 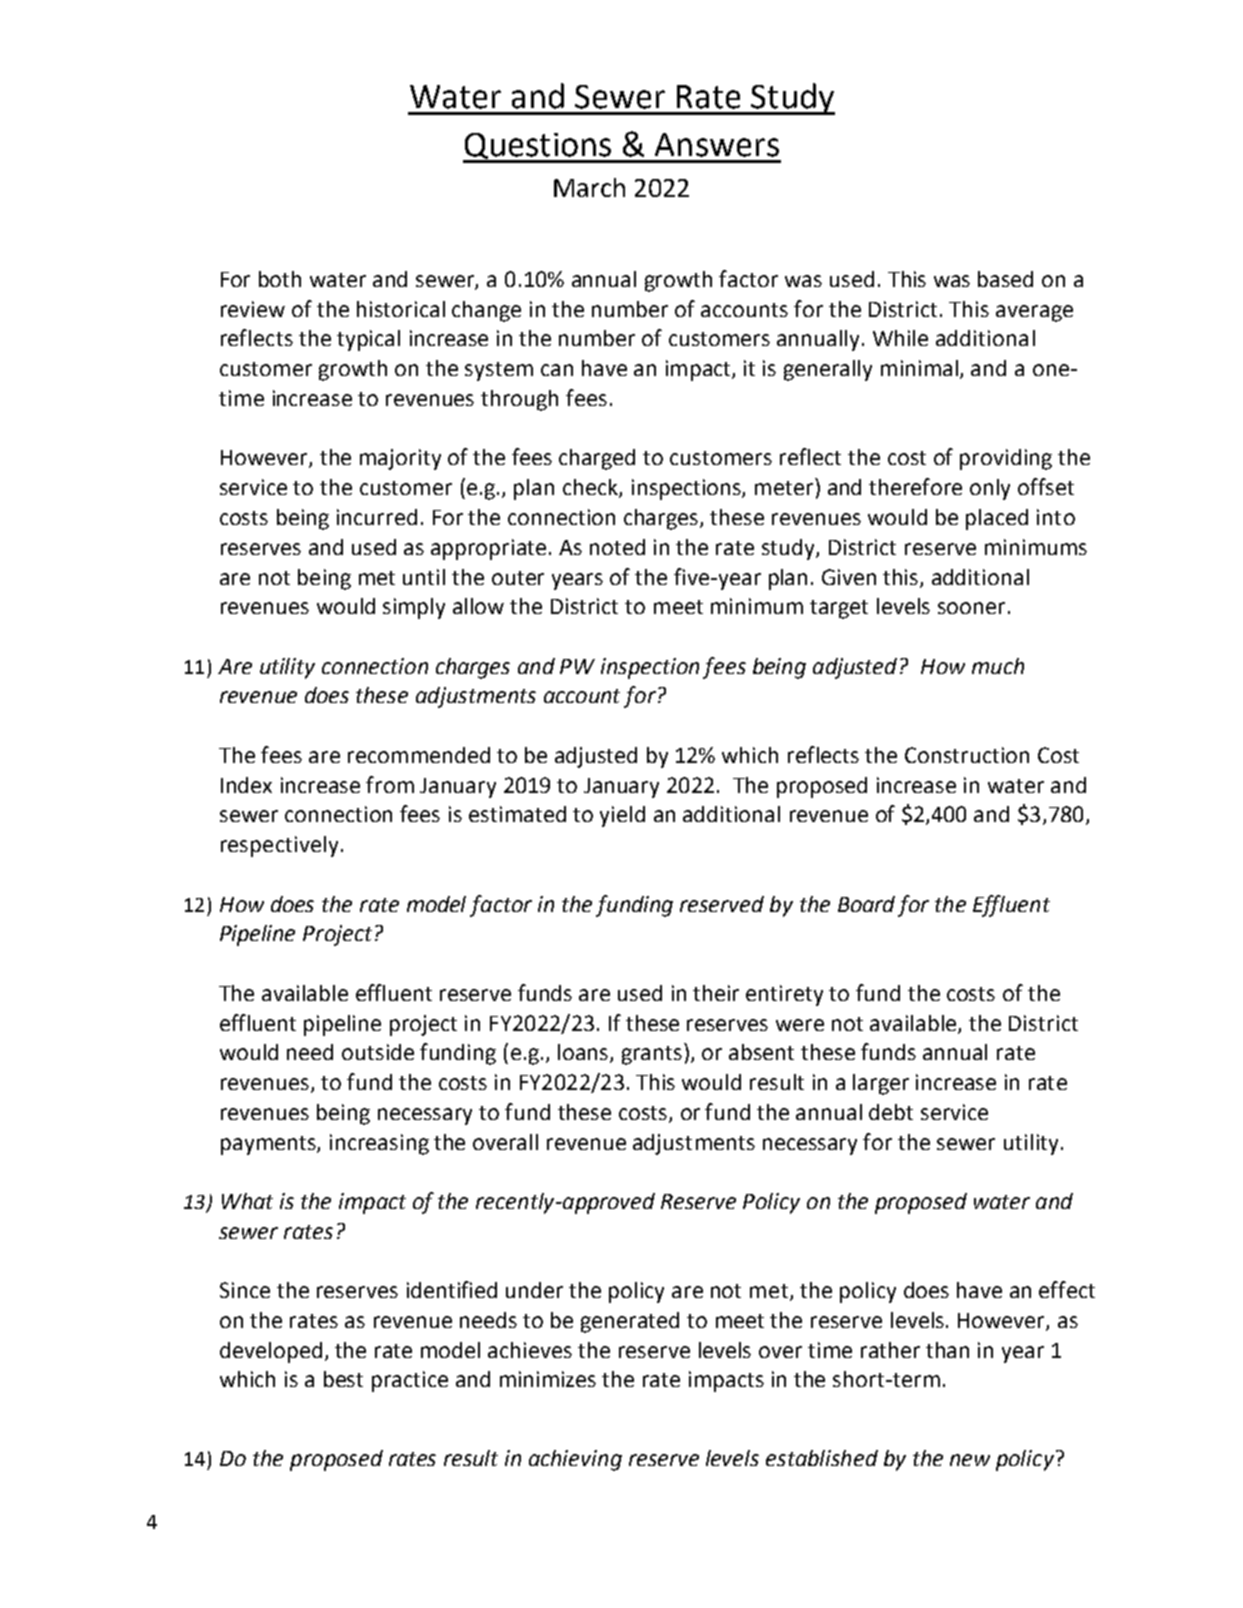 I want to click on based, so click(x=1005, y=279).
